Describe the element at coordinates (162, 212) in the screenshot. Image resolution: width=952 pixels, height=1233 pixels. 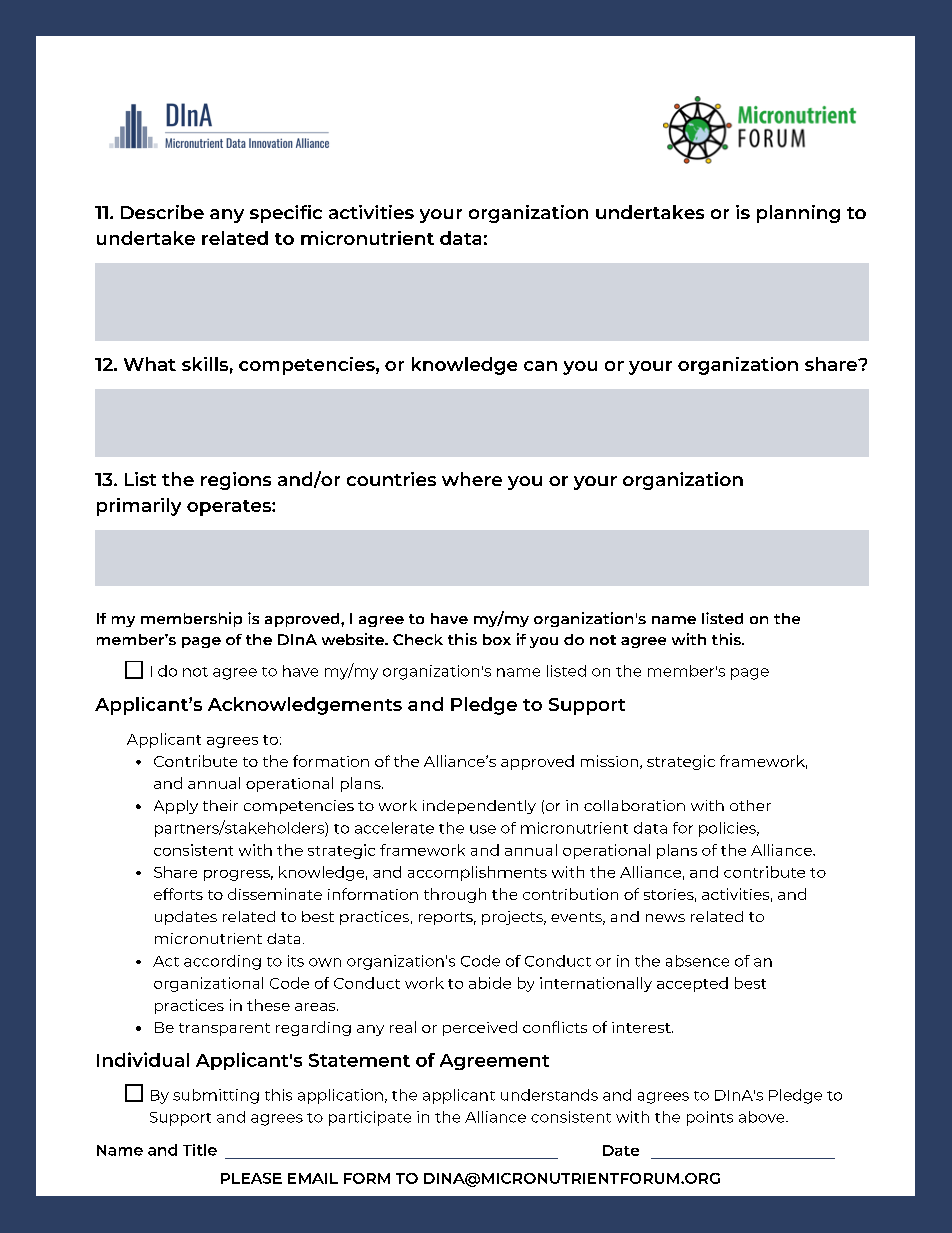
I see `Describe` at that location.
